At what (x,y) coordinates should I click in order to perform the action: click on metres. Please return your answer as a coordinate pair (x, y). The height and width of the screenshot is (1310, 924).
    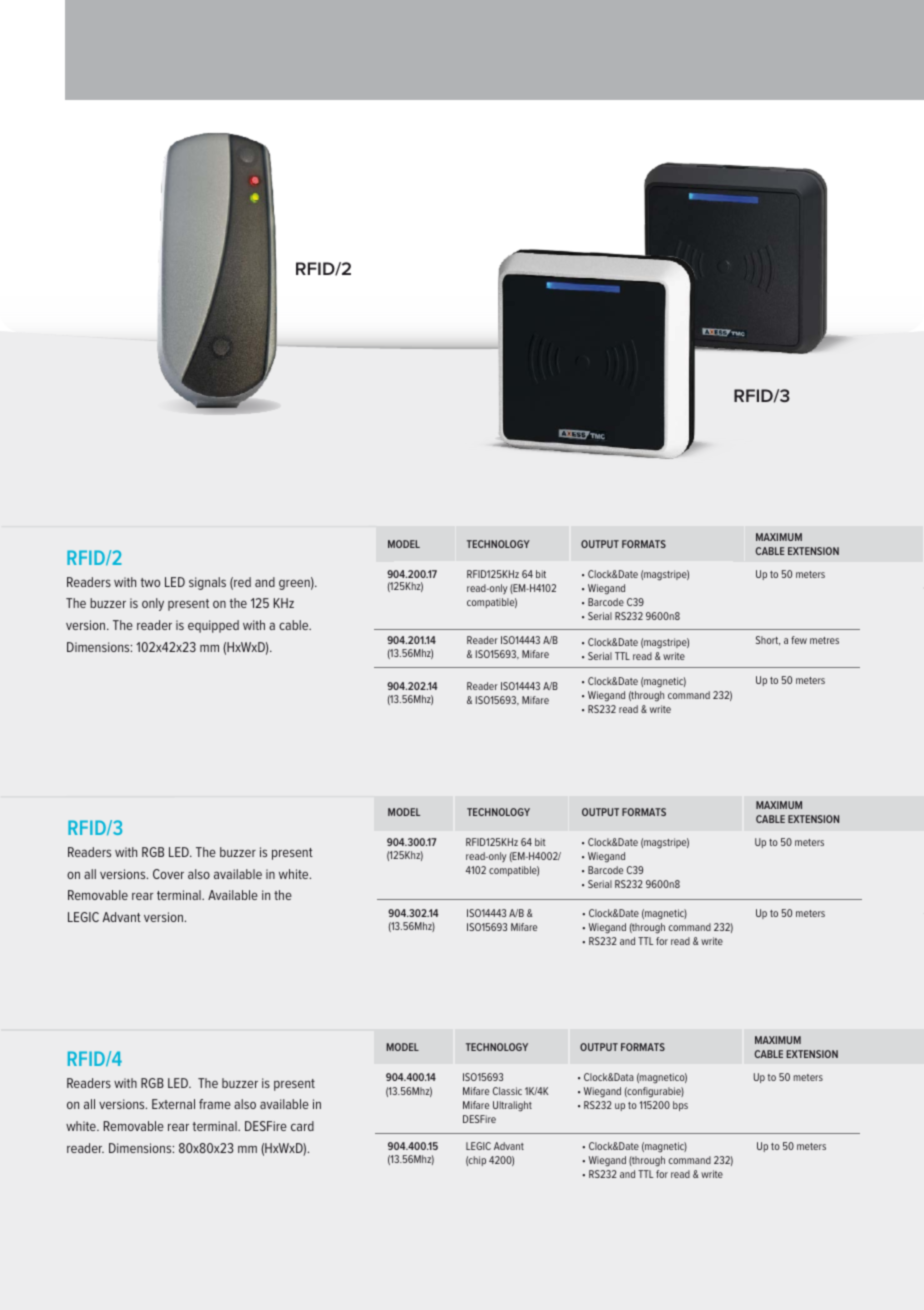
    Looking at the image, I should click on (824, 640).
